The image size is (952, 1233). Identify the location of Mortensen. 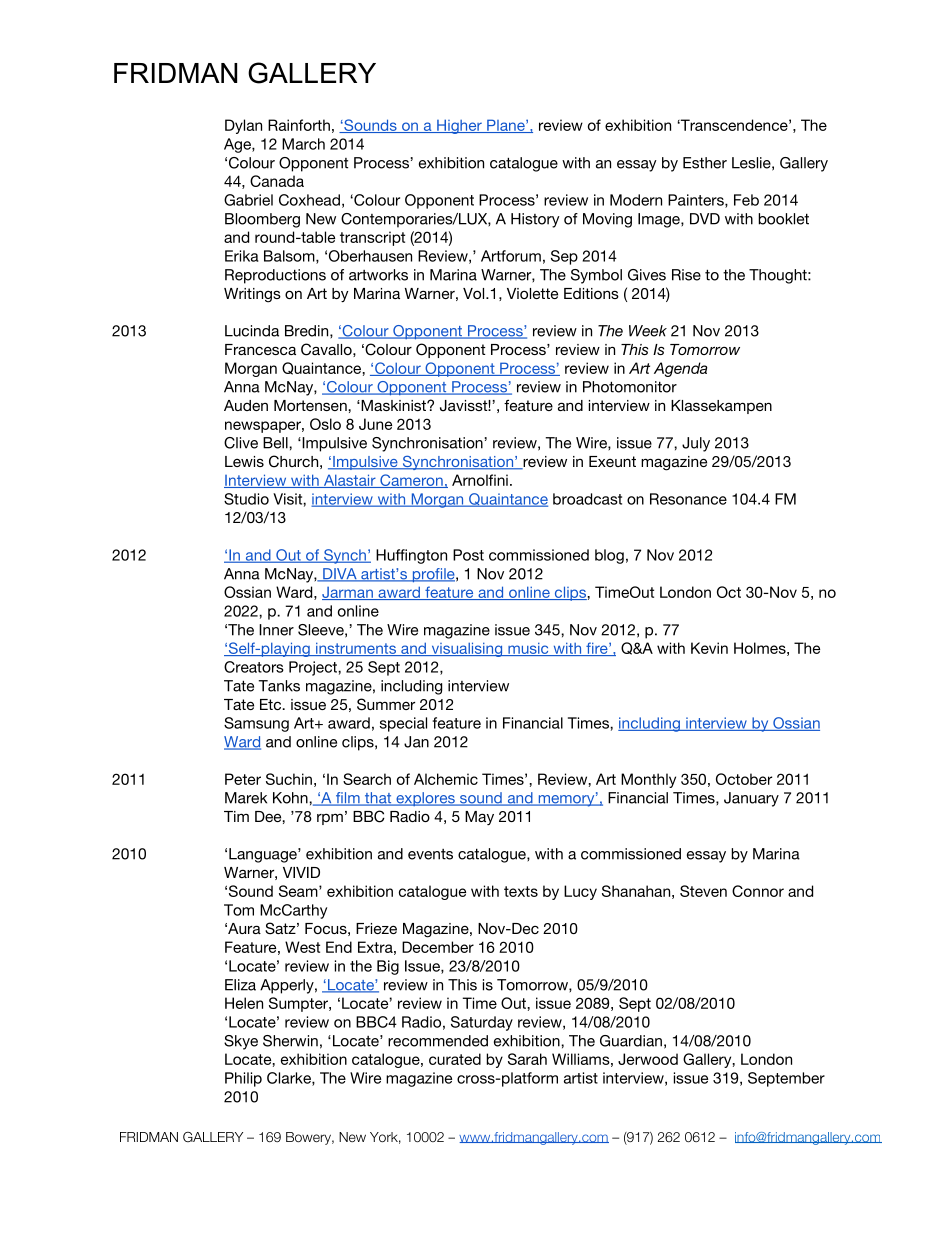
(311, 405).
